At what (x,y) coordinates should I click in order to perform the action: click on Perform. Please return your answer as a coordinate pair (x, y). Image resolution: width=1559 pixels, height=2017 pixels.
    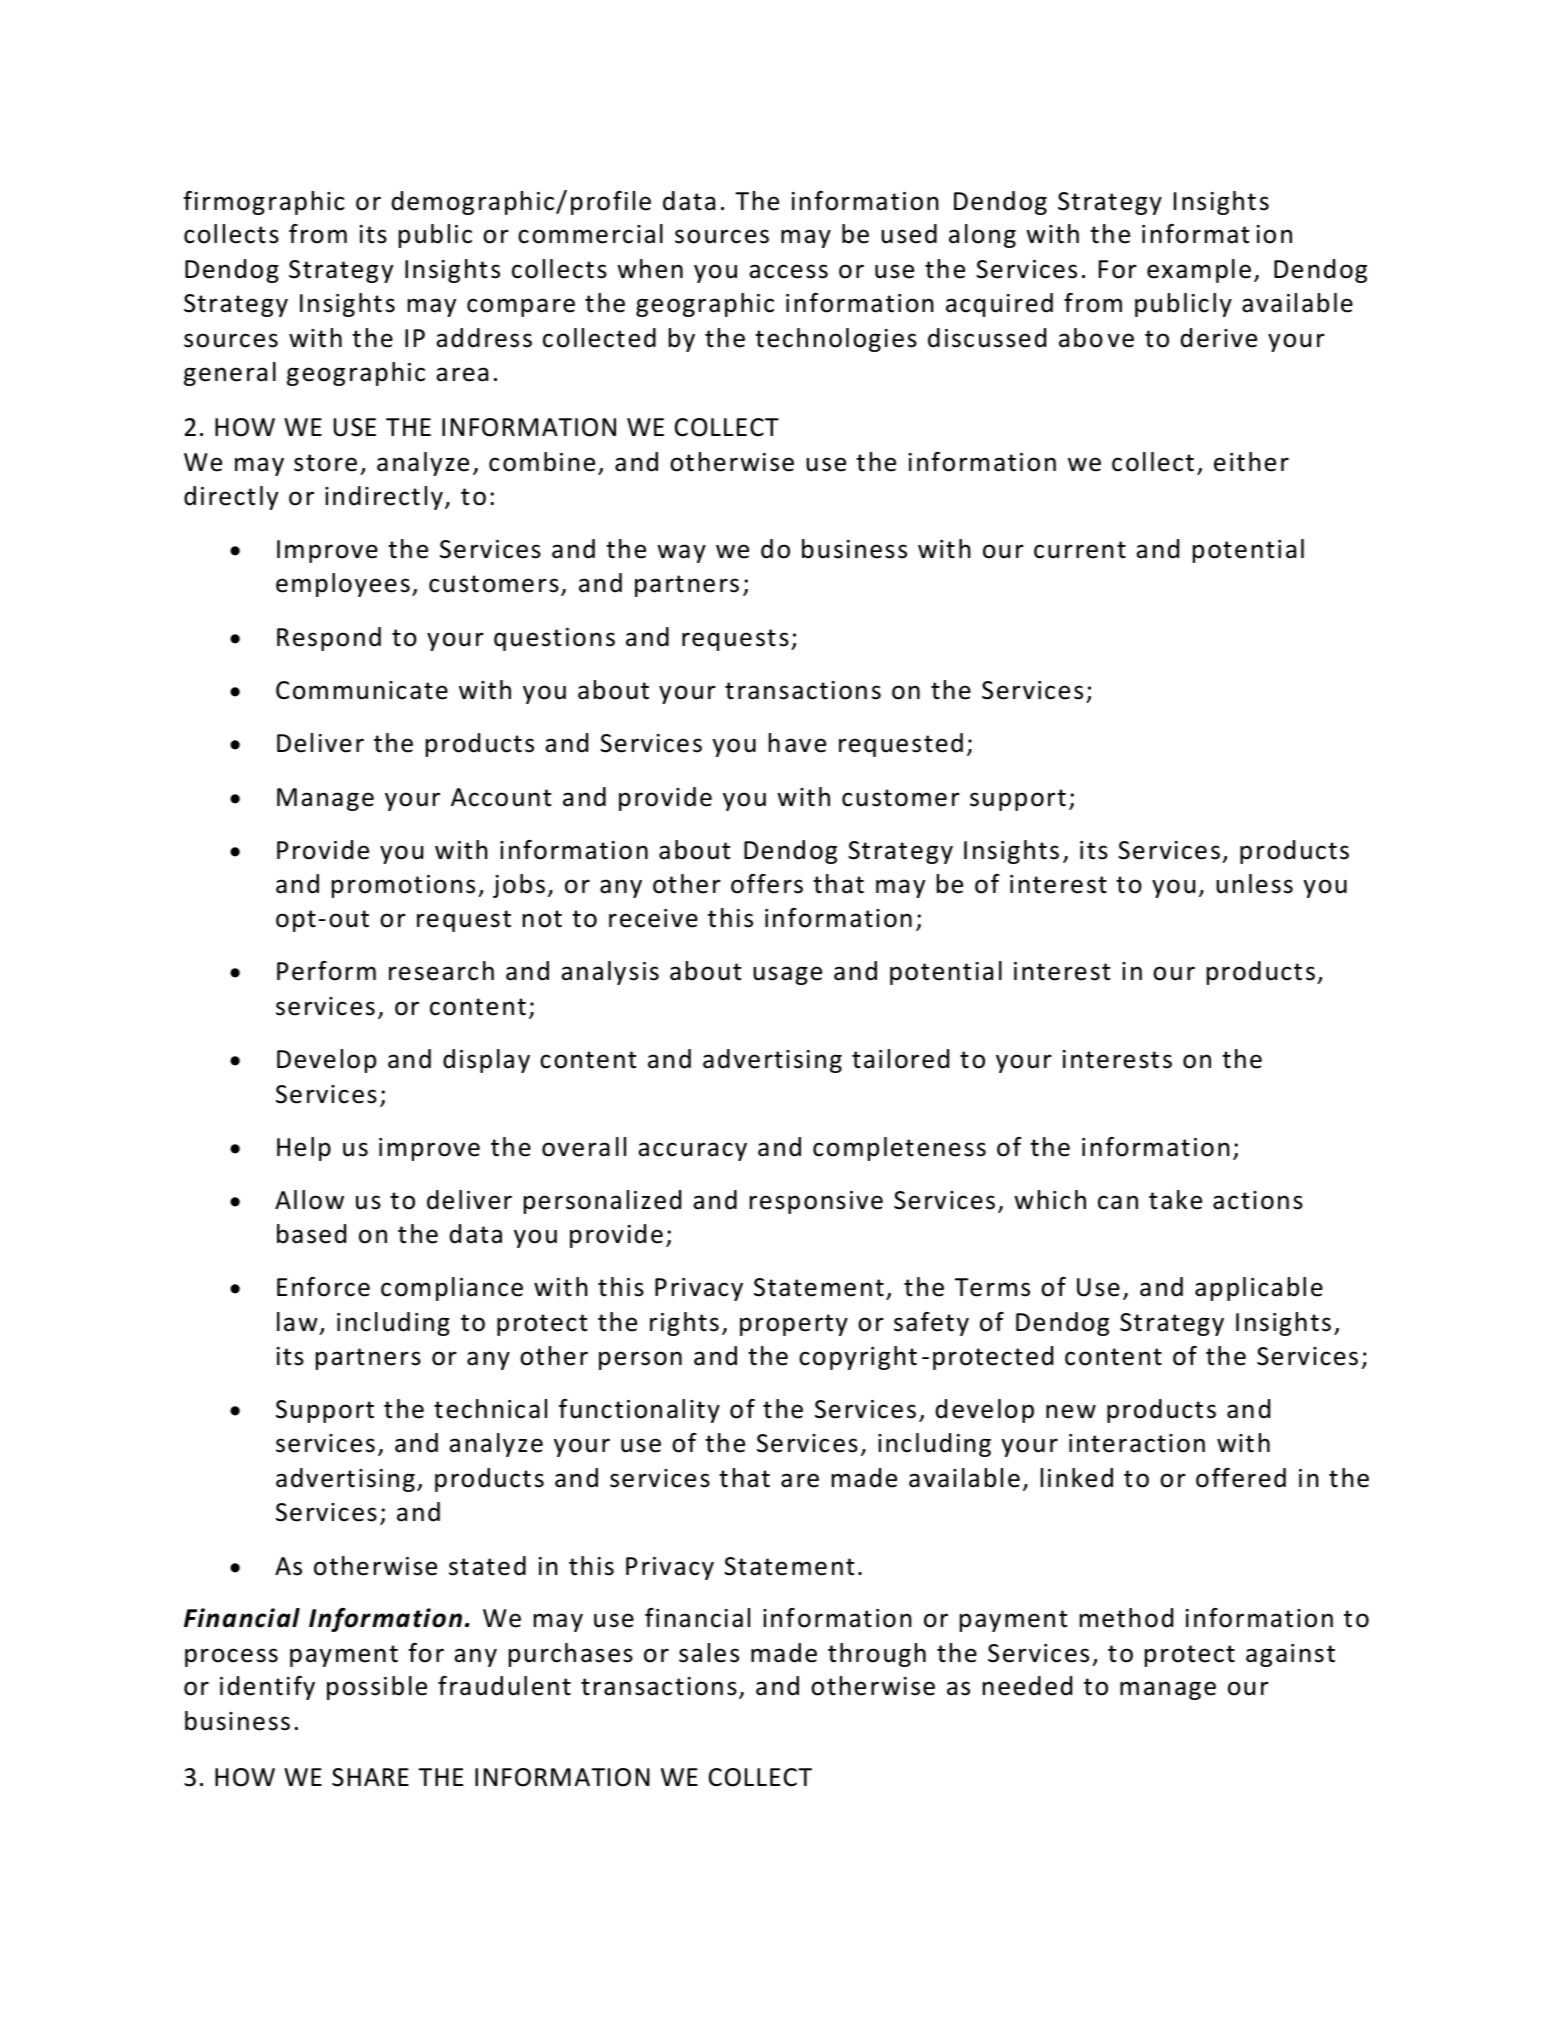
    Looking at the image, I should click on (326, 971).
